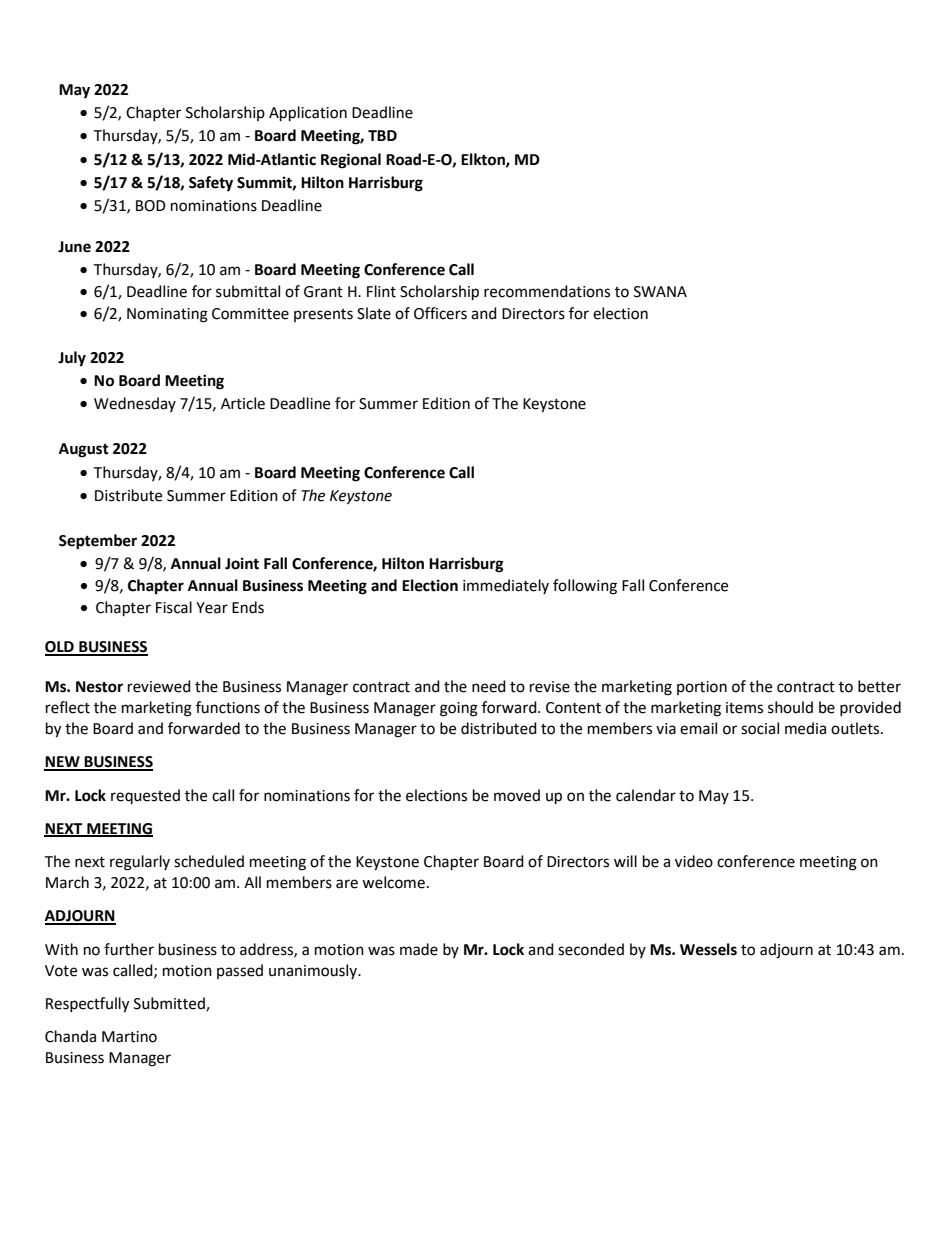  Describe the element at coordinates (419, 949) in the screenshot. I see `made` at that location.
